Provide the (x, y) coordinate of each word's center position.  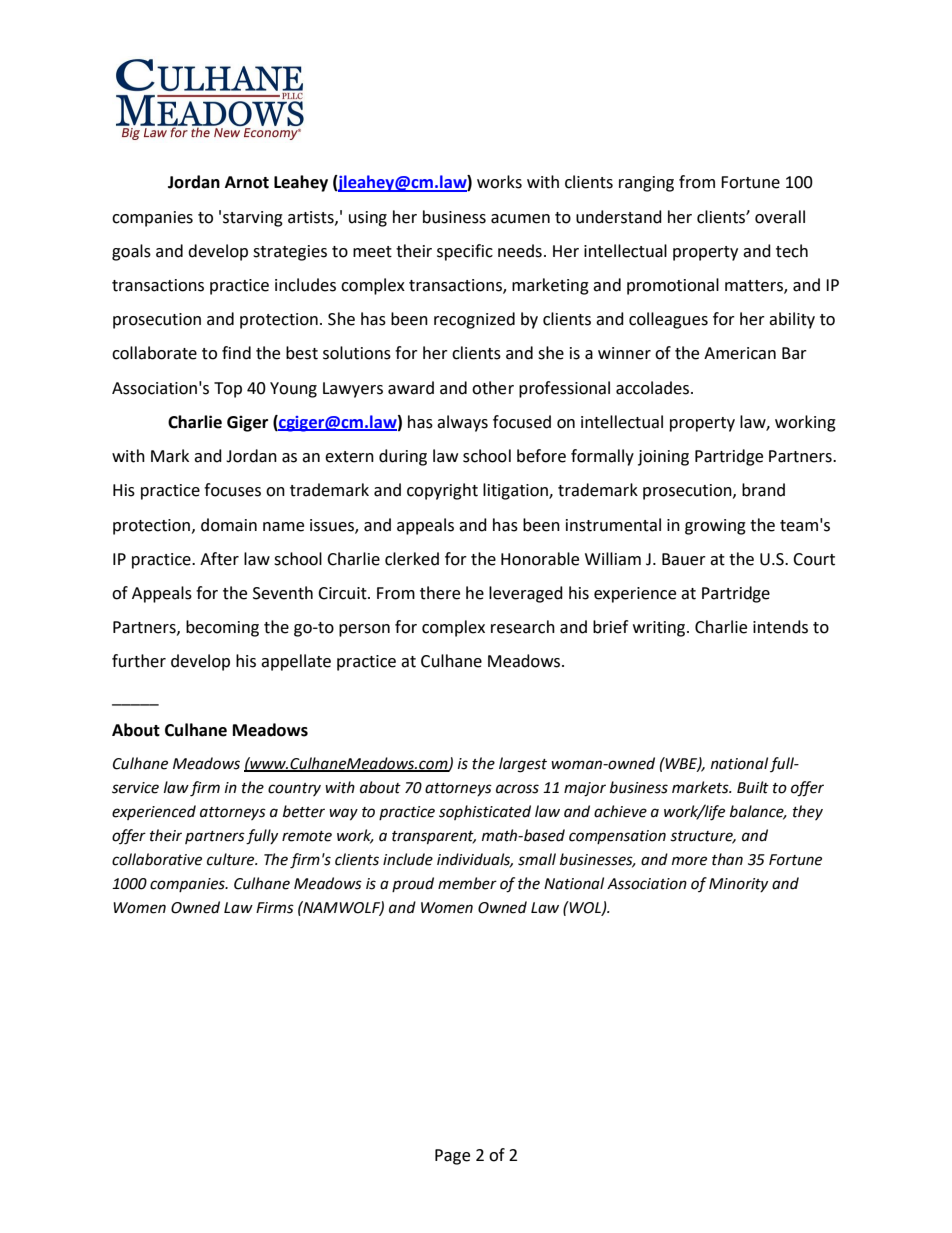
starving (253, 219)
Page (452, 1157)
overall (780, 217)
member (467, 883)
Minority (738, 885)
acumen (520, 219)
